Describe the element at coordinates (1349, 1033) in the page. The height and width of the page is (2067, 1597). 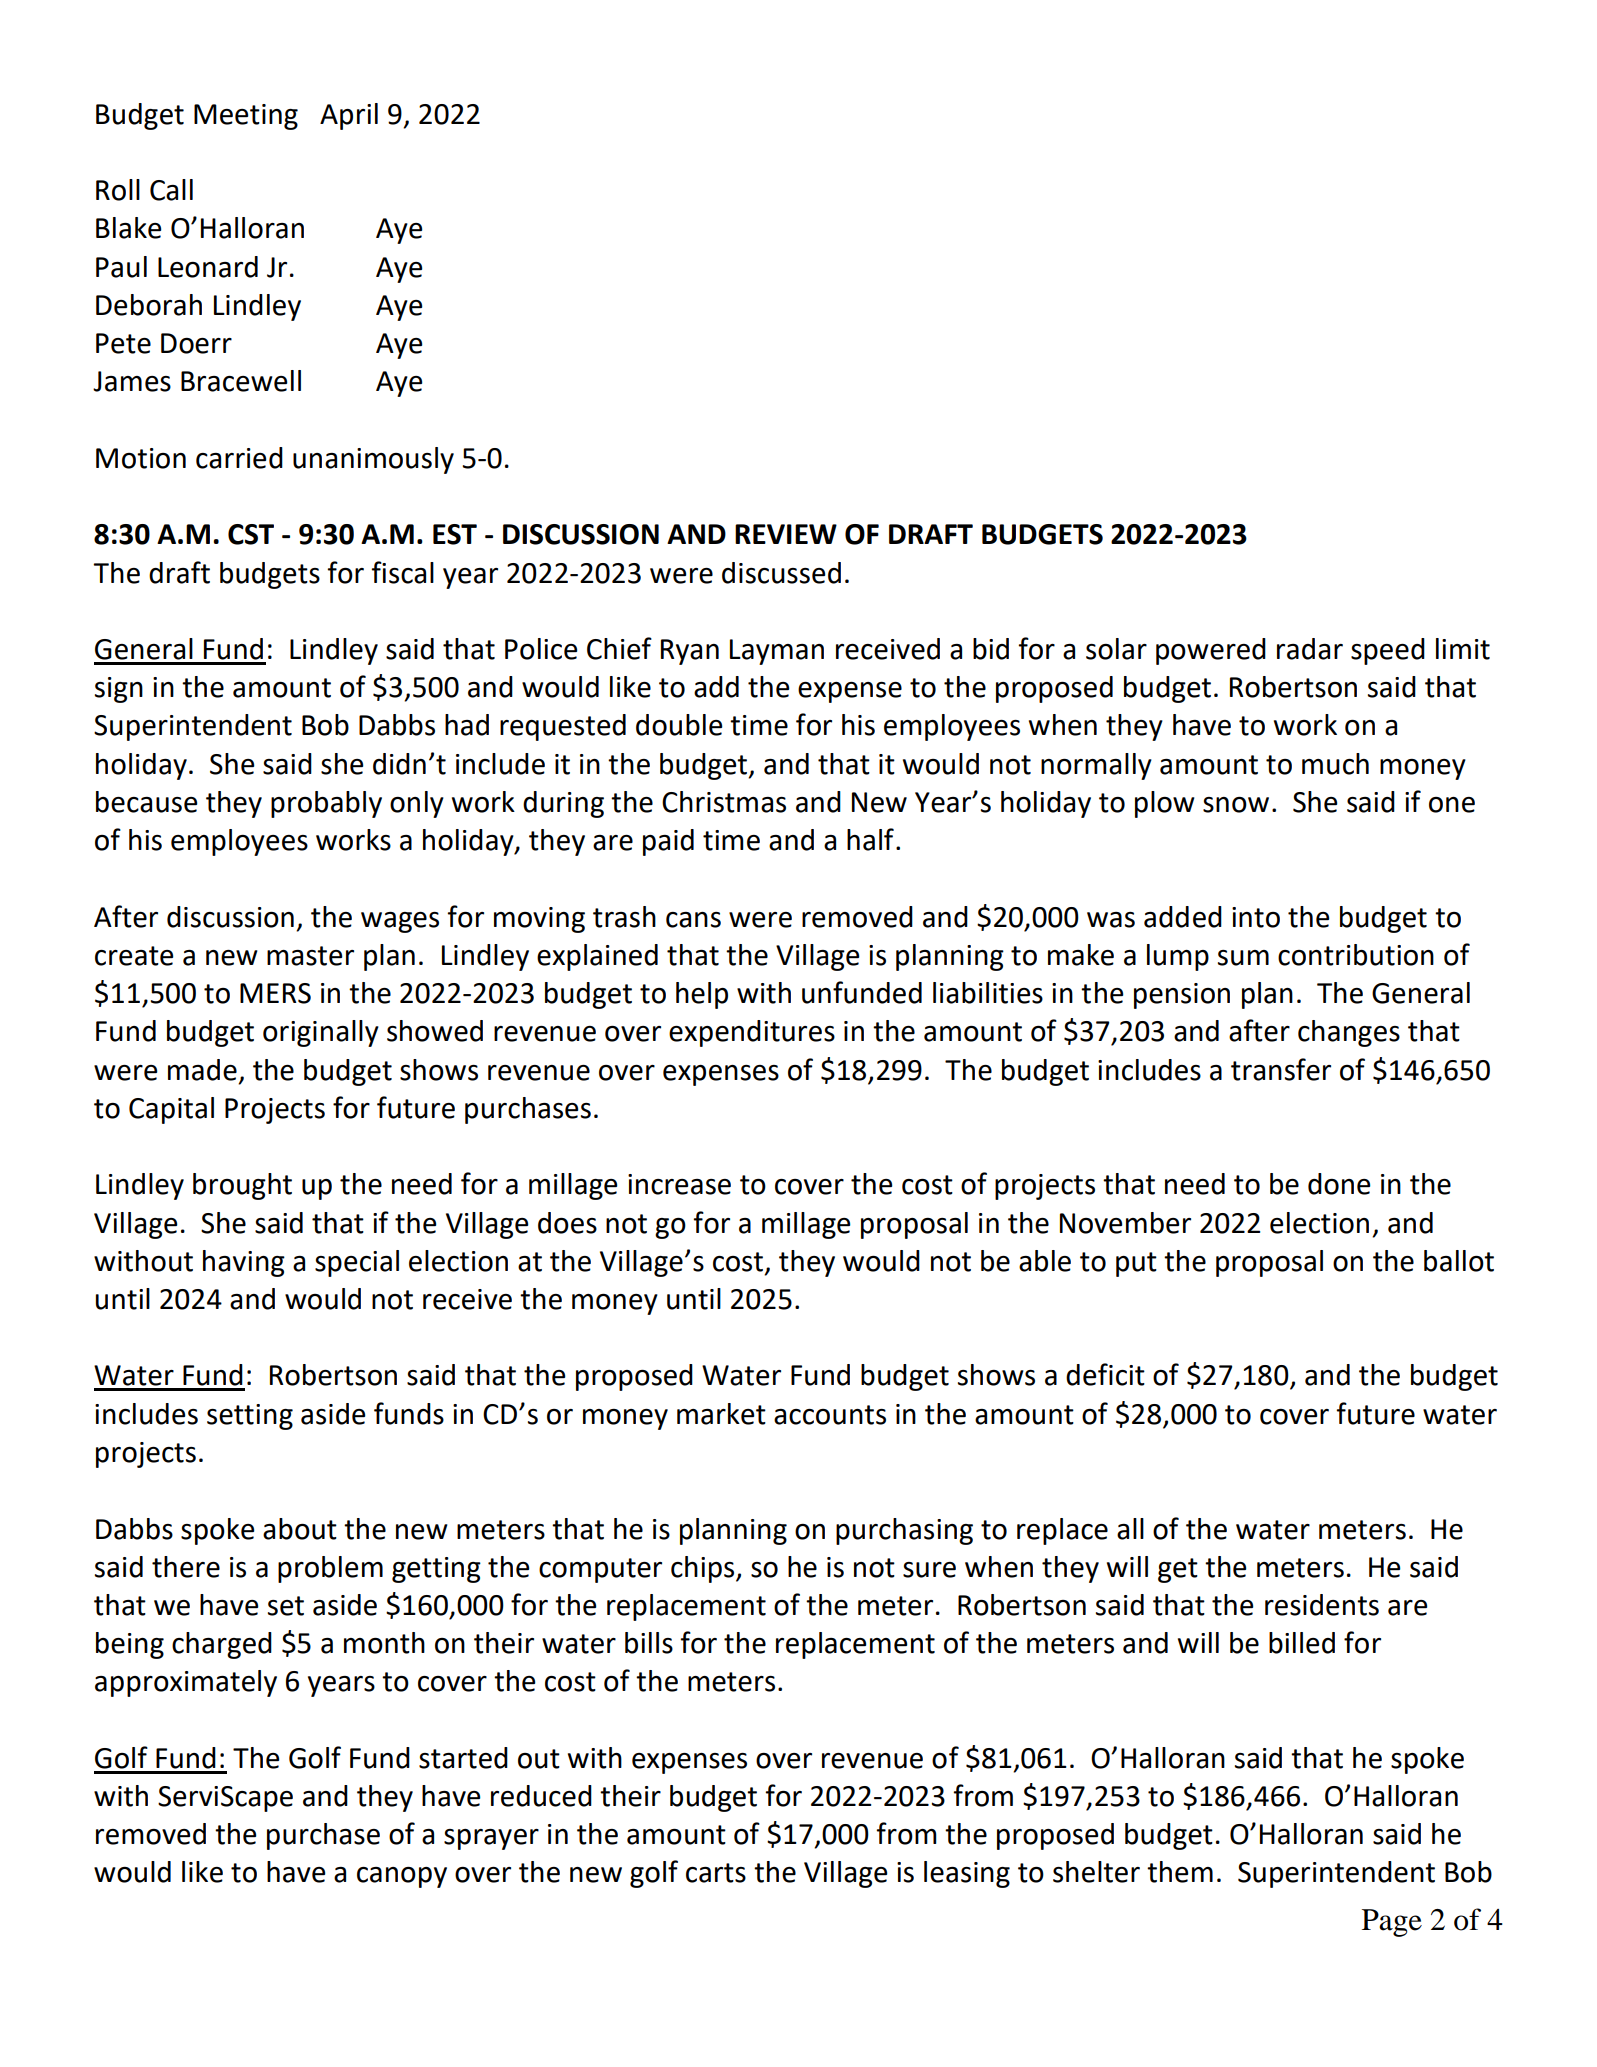
I see `changes` at that location.
